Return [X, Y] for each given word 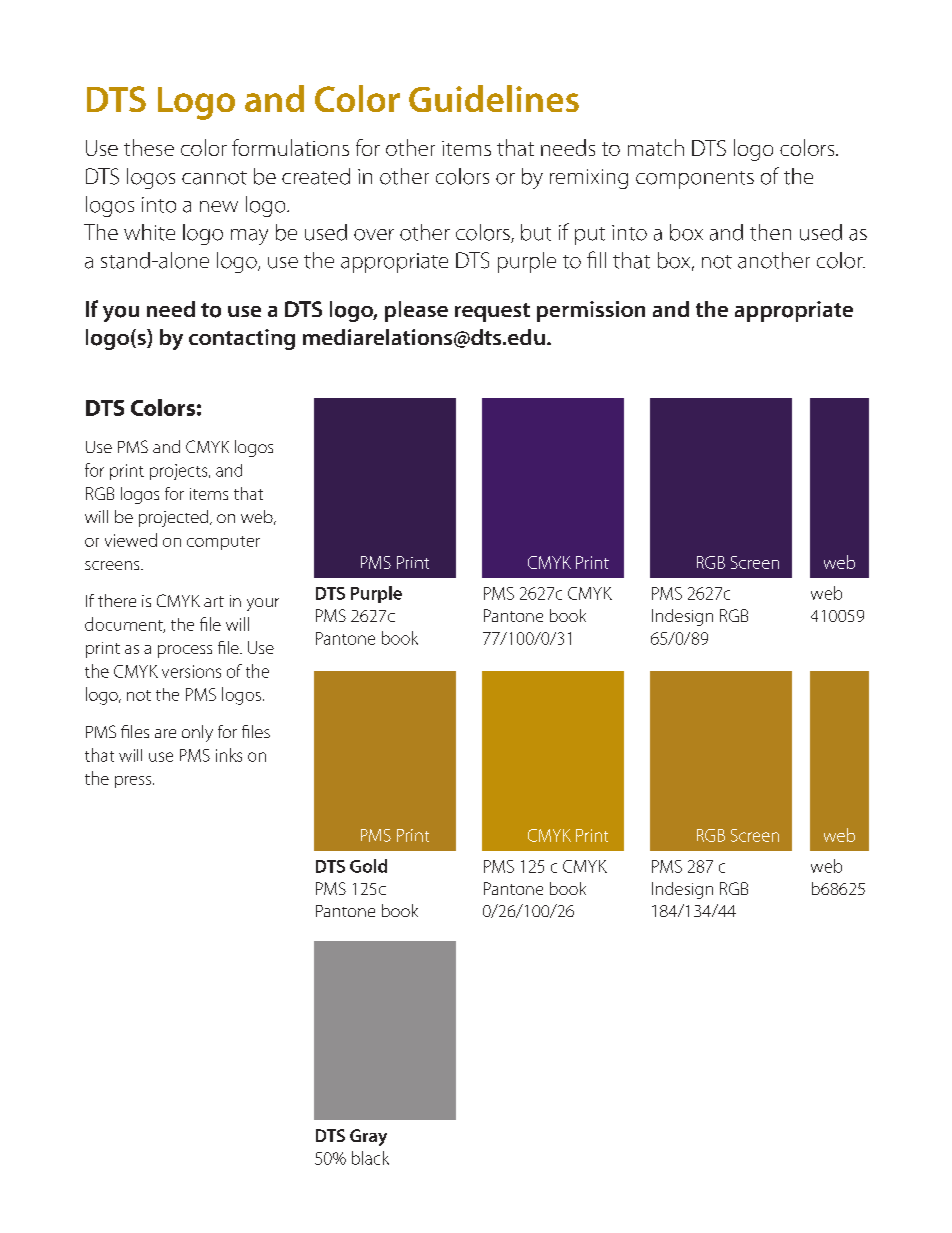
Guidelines [494, 98]
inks [229, 755]
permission [591, 311]
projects [180, 472]
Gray [368, 1137]
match [656, 147]
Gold [368, 866]
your [263, 604]
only [197, 733]
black [370, 1158]
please [416, 311]
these [149, 147]
